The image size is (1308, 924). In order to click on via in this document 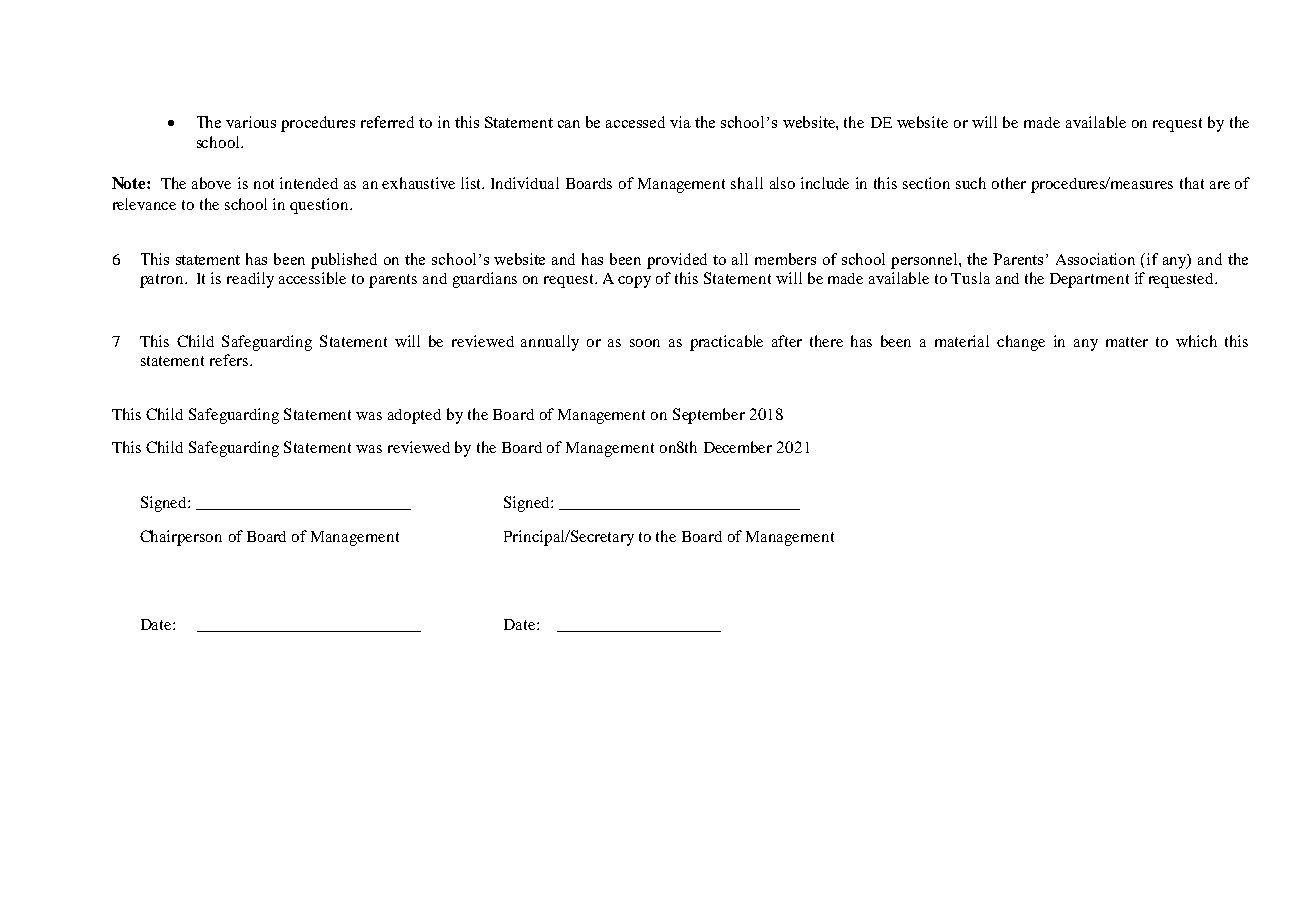, I will do `click(680, 122)`.
